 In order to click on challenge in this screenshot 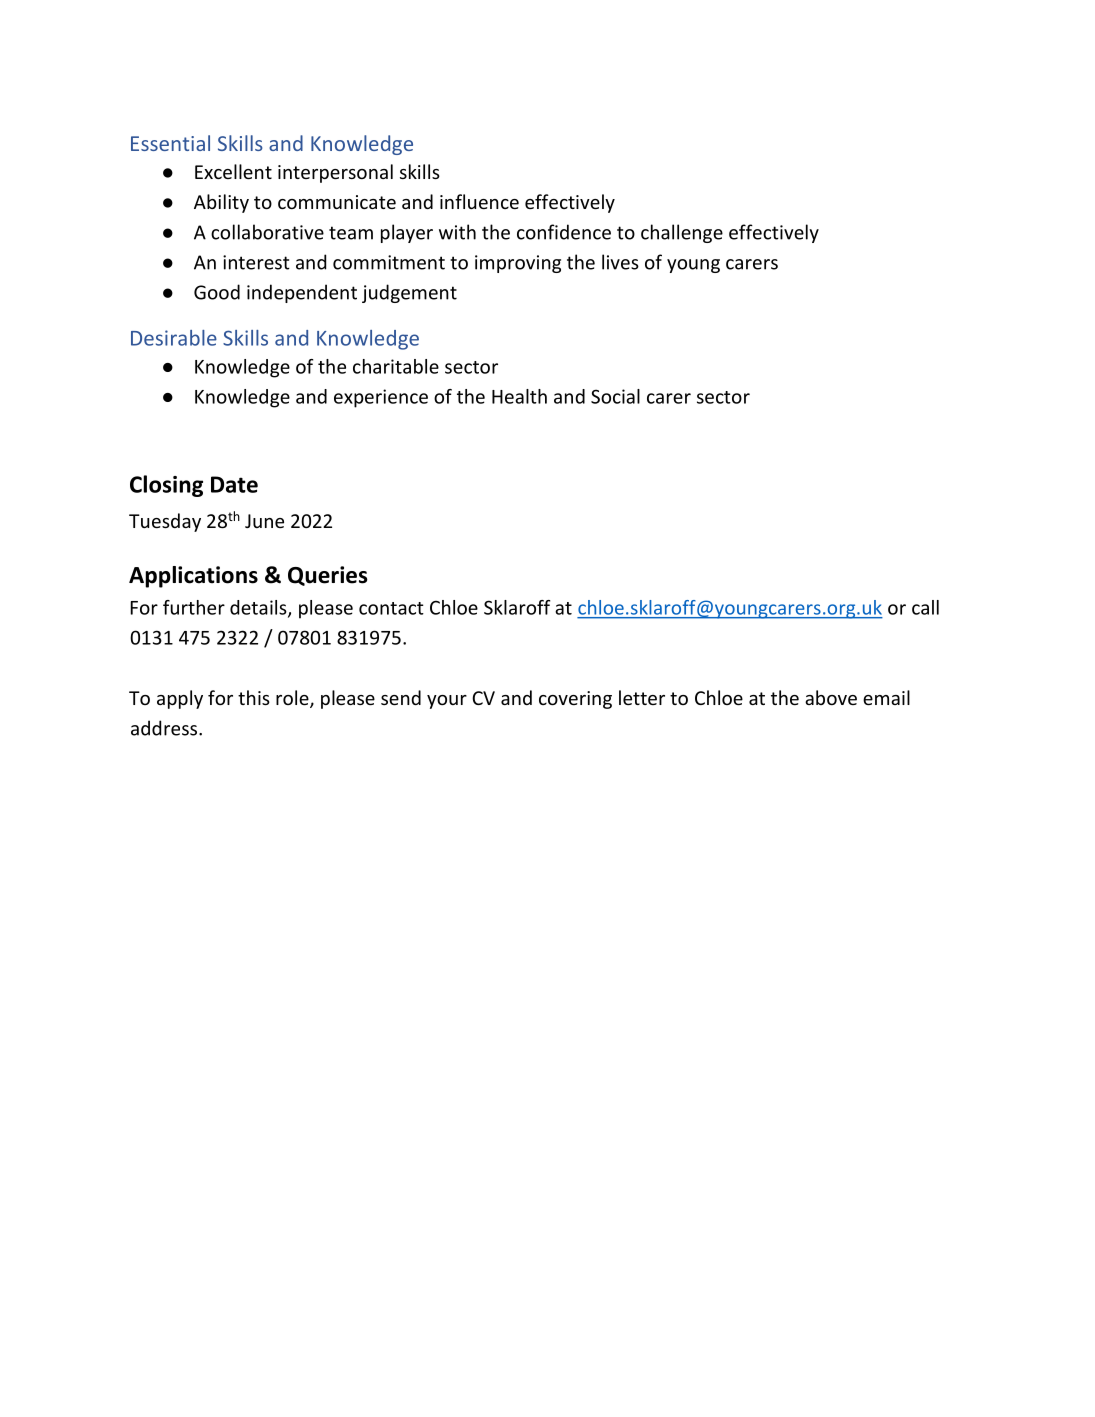, I will do `click(682, 233)`.
